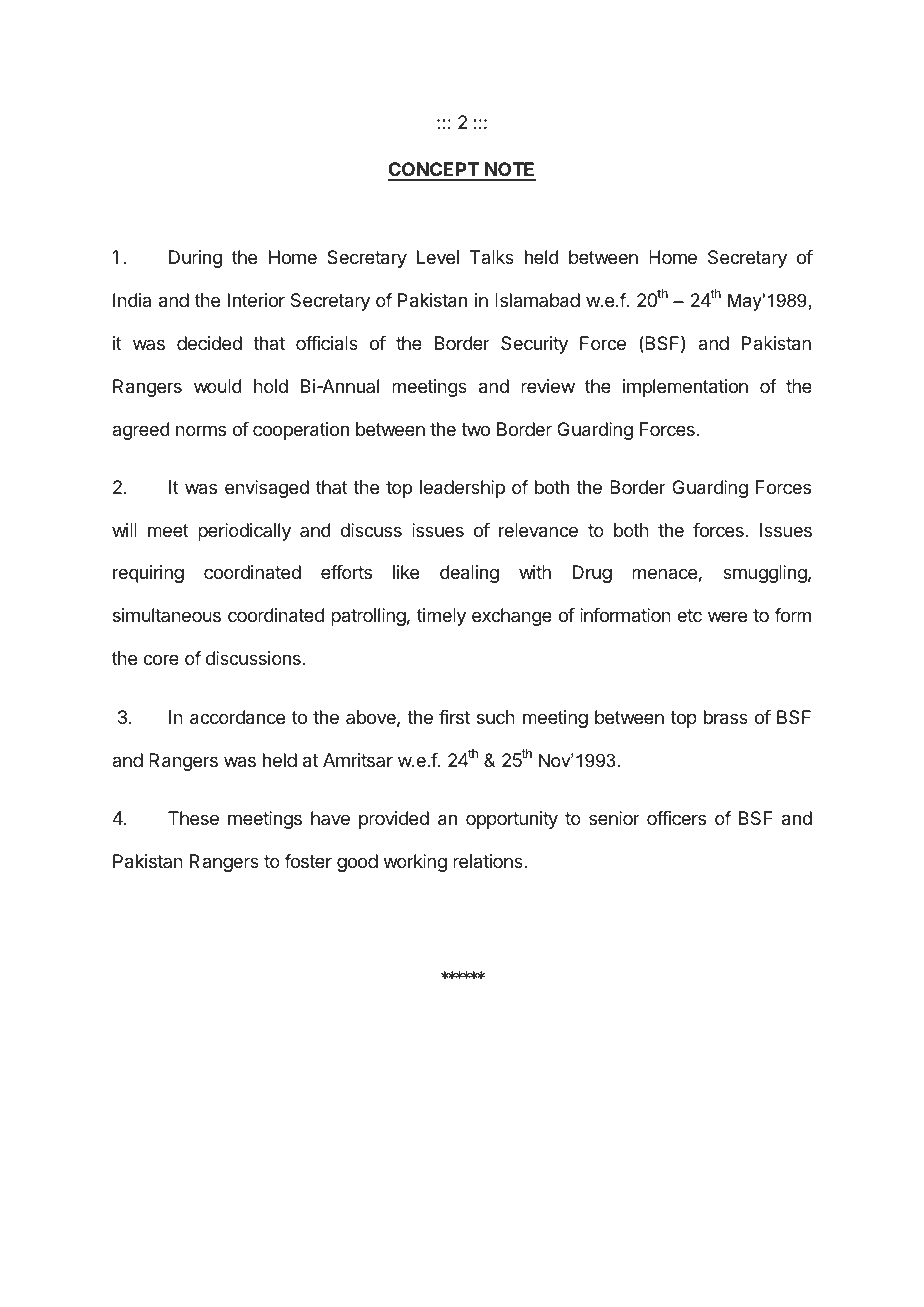  Describe the element at coordinates (244, 532) in the page. I see `periodically` at that location.
